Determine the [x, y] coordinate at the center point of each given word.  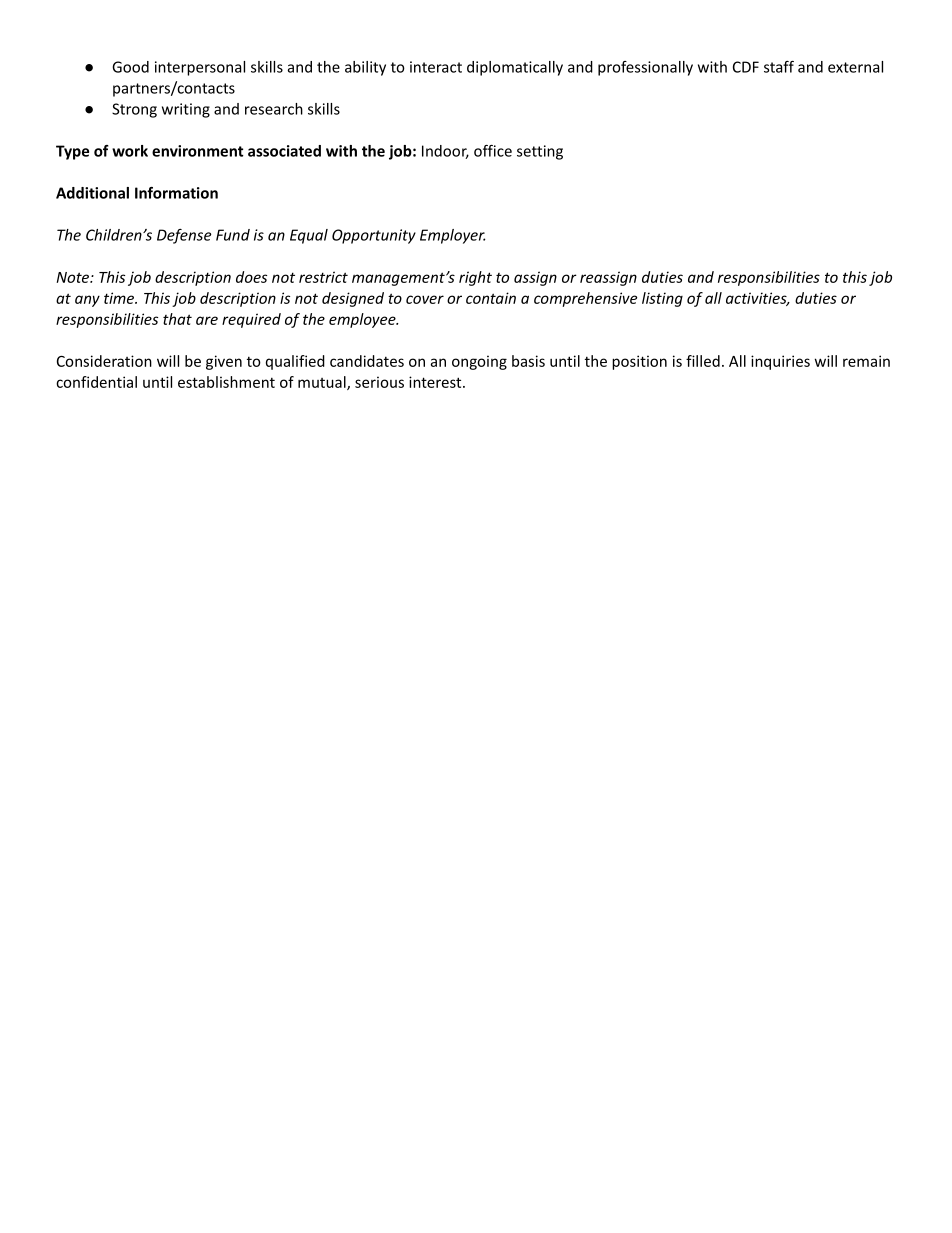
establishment [226, 382]
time [120, 298]
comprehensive [585, 299]
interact [436, 67]
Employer [453, 236]
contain [491, 298]
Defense [184, 236]
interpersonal [200, 68]
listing [662, 299]
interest [436, 382]
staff [779, 67]
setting [540, 152]
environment [198, 151]
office [493, 151]
